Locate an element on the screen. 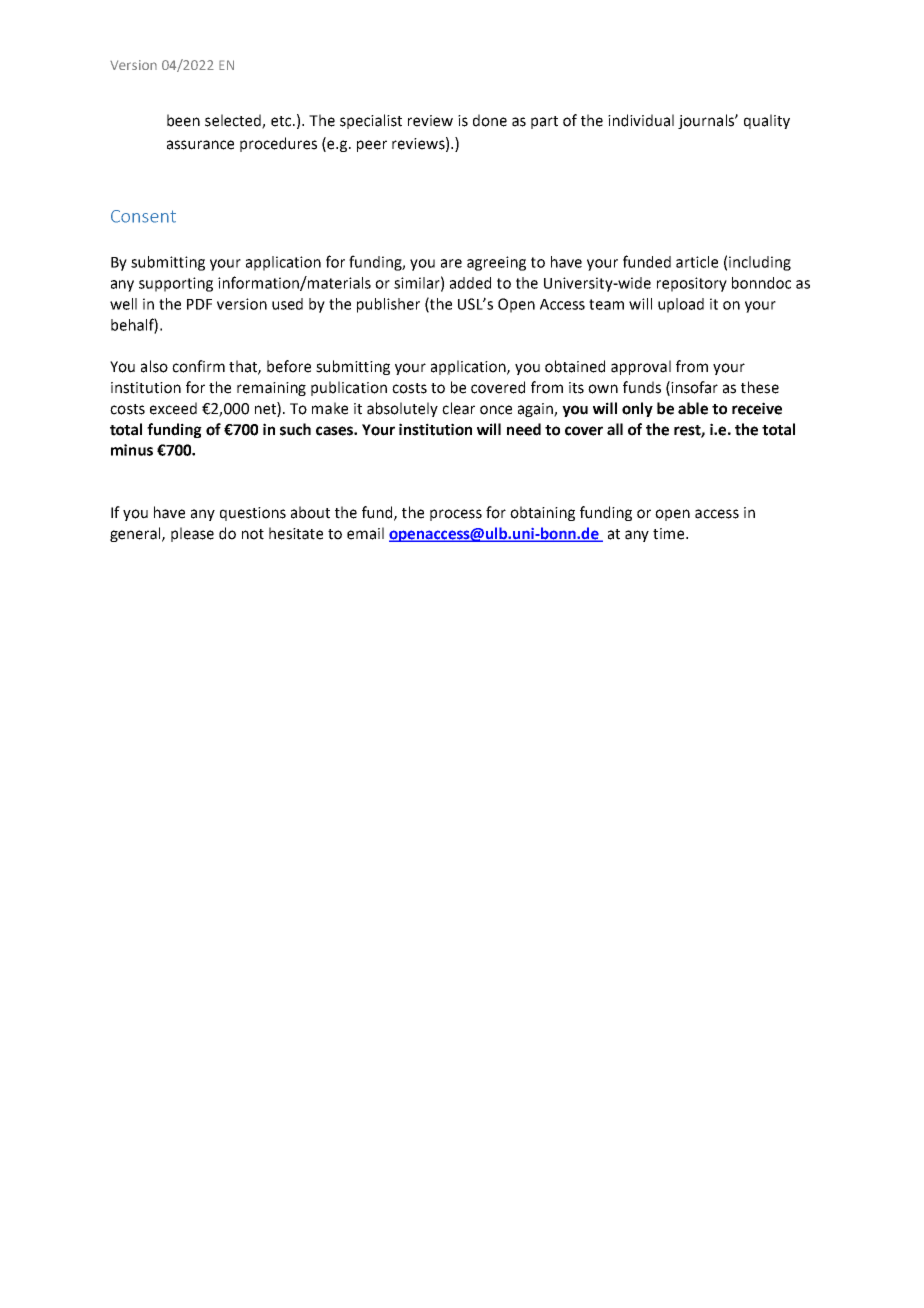  Consent is located at coordinates (143, 216).
